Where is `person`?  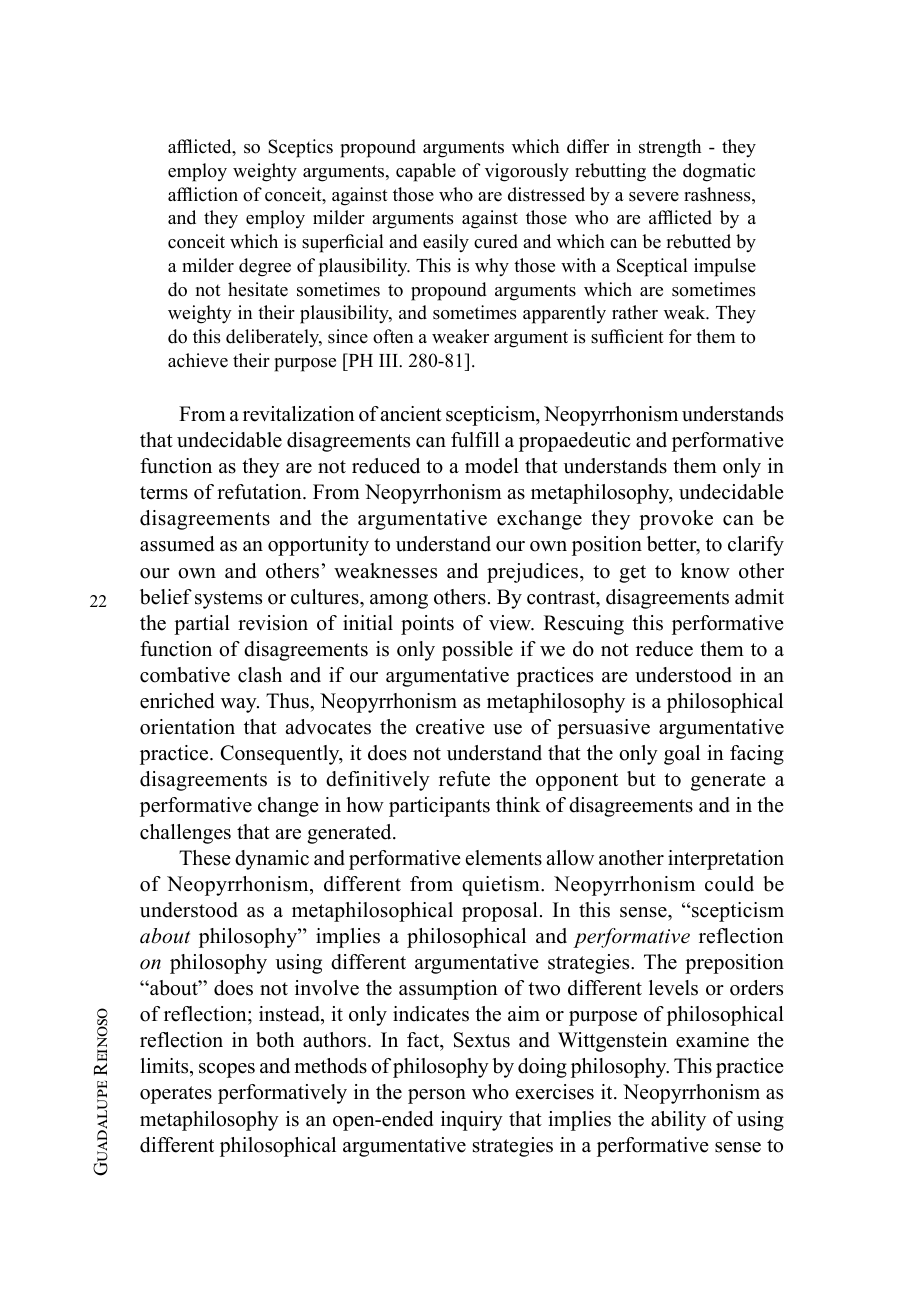
person is located at coordinates (437, 1096).
